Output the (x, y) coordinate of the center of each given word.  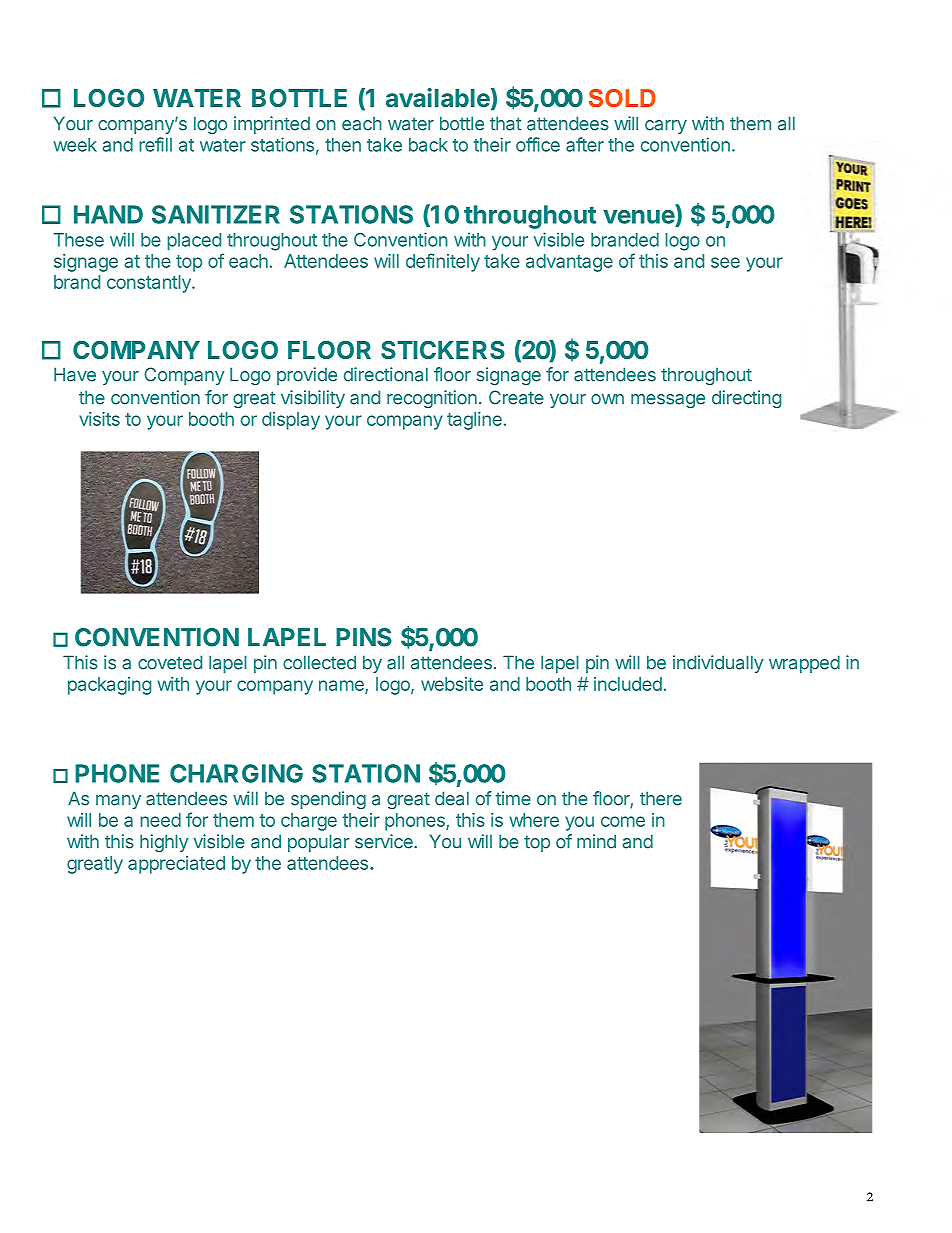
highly (164, 843)
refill (155, 144)
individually (718, 664)
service (385, 841)
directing (746, 399)
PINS (364, 637)
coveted (170, 662)
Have (75, 374)
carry (666, 127)
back (428, 145)
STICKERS (443, 350)
